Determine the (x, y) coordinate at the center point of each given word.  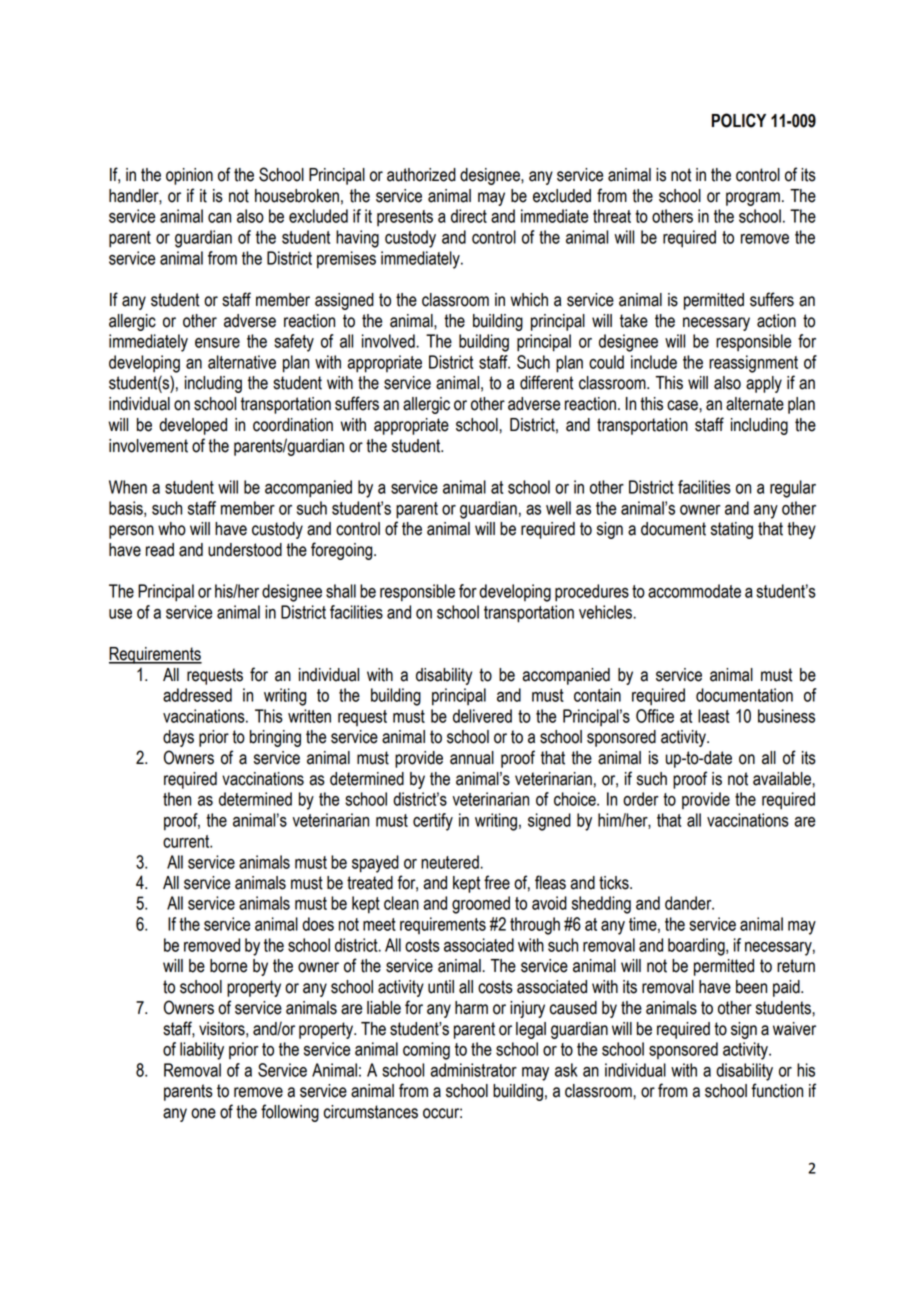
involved (389, 341)
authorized (421, 175)
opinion (189, 176)
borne (228, 966)
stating (732, 530)
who (172, 529)
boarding (697, 947)
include (654, 362)
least (713, 716)
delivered (482, 716)
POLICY (739, 120)
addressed (197, 695)
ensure (217, 343)
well (558, 508)
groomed (481, 905)
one (203, 1113)
